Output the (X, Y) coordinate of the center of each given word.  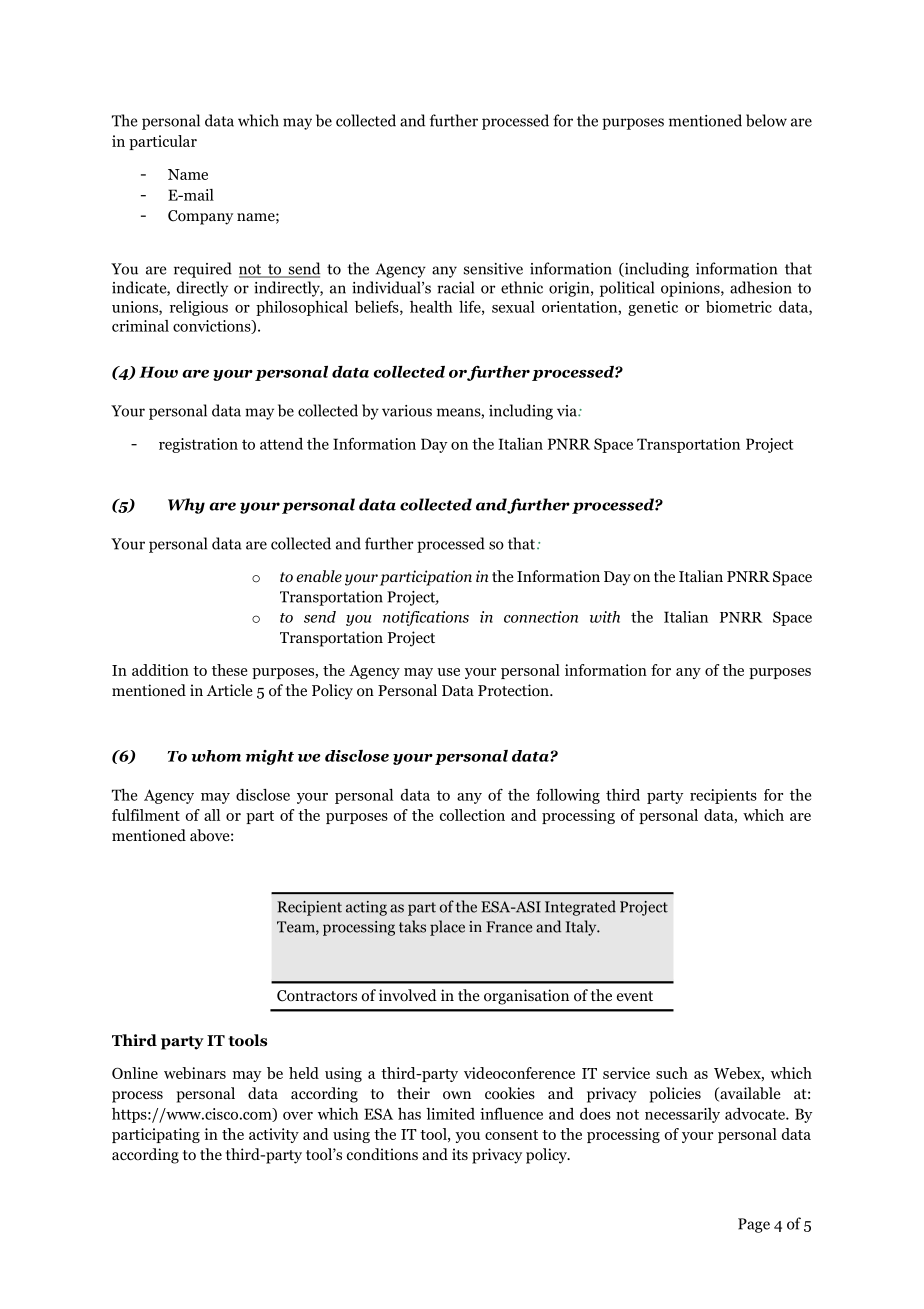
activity (274, 1135)
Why (186, 506)
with (605, 617)
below (766, 120)
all (212, 815)
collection (472, 815)
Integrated (580, 908)
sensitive (493, 269)
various (407, 411)
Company (200, 217)
